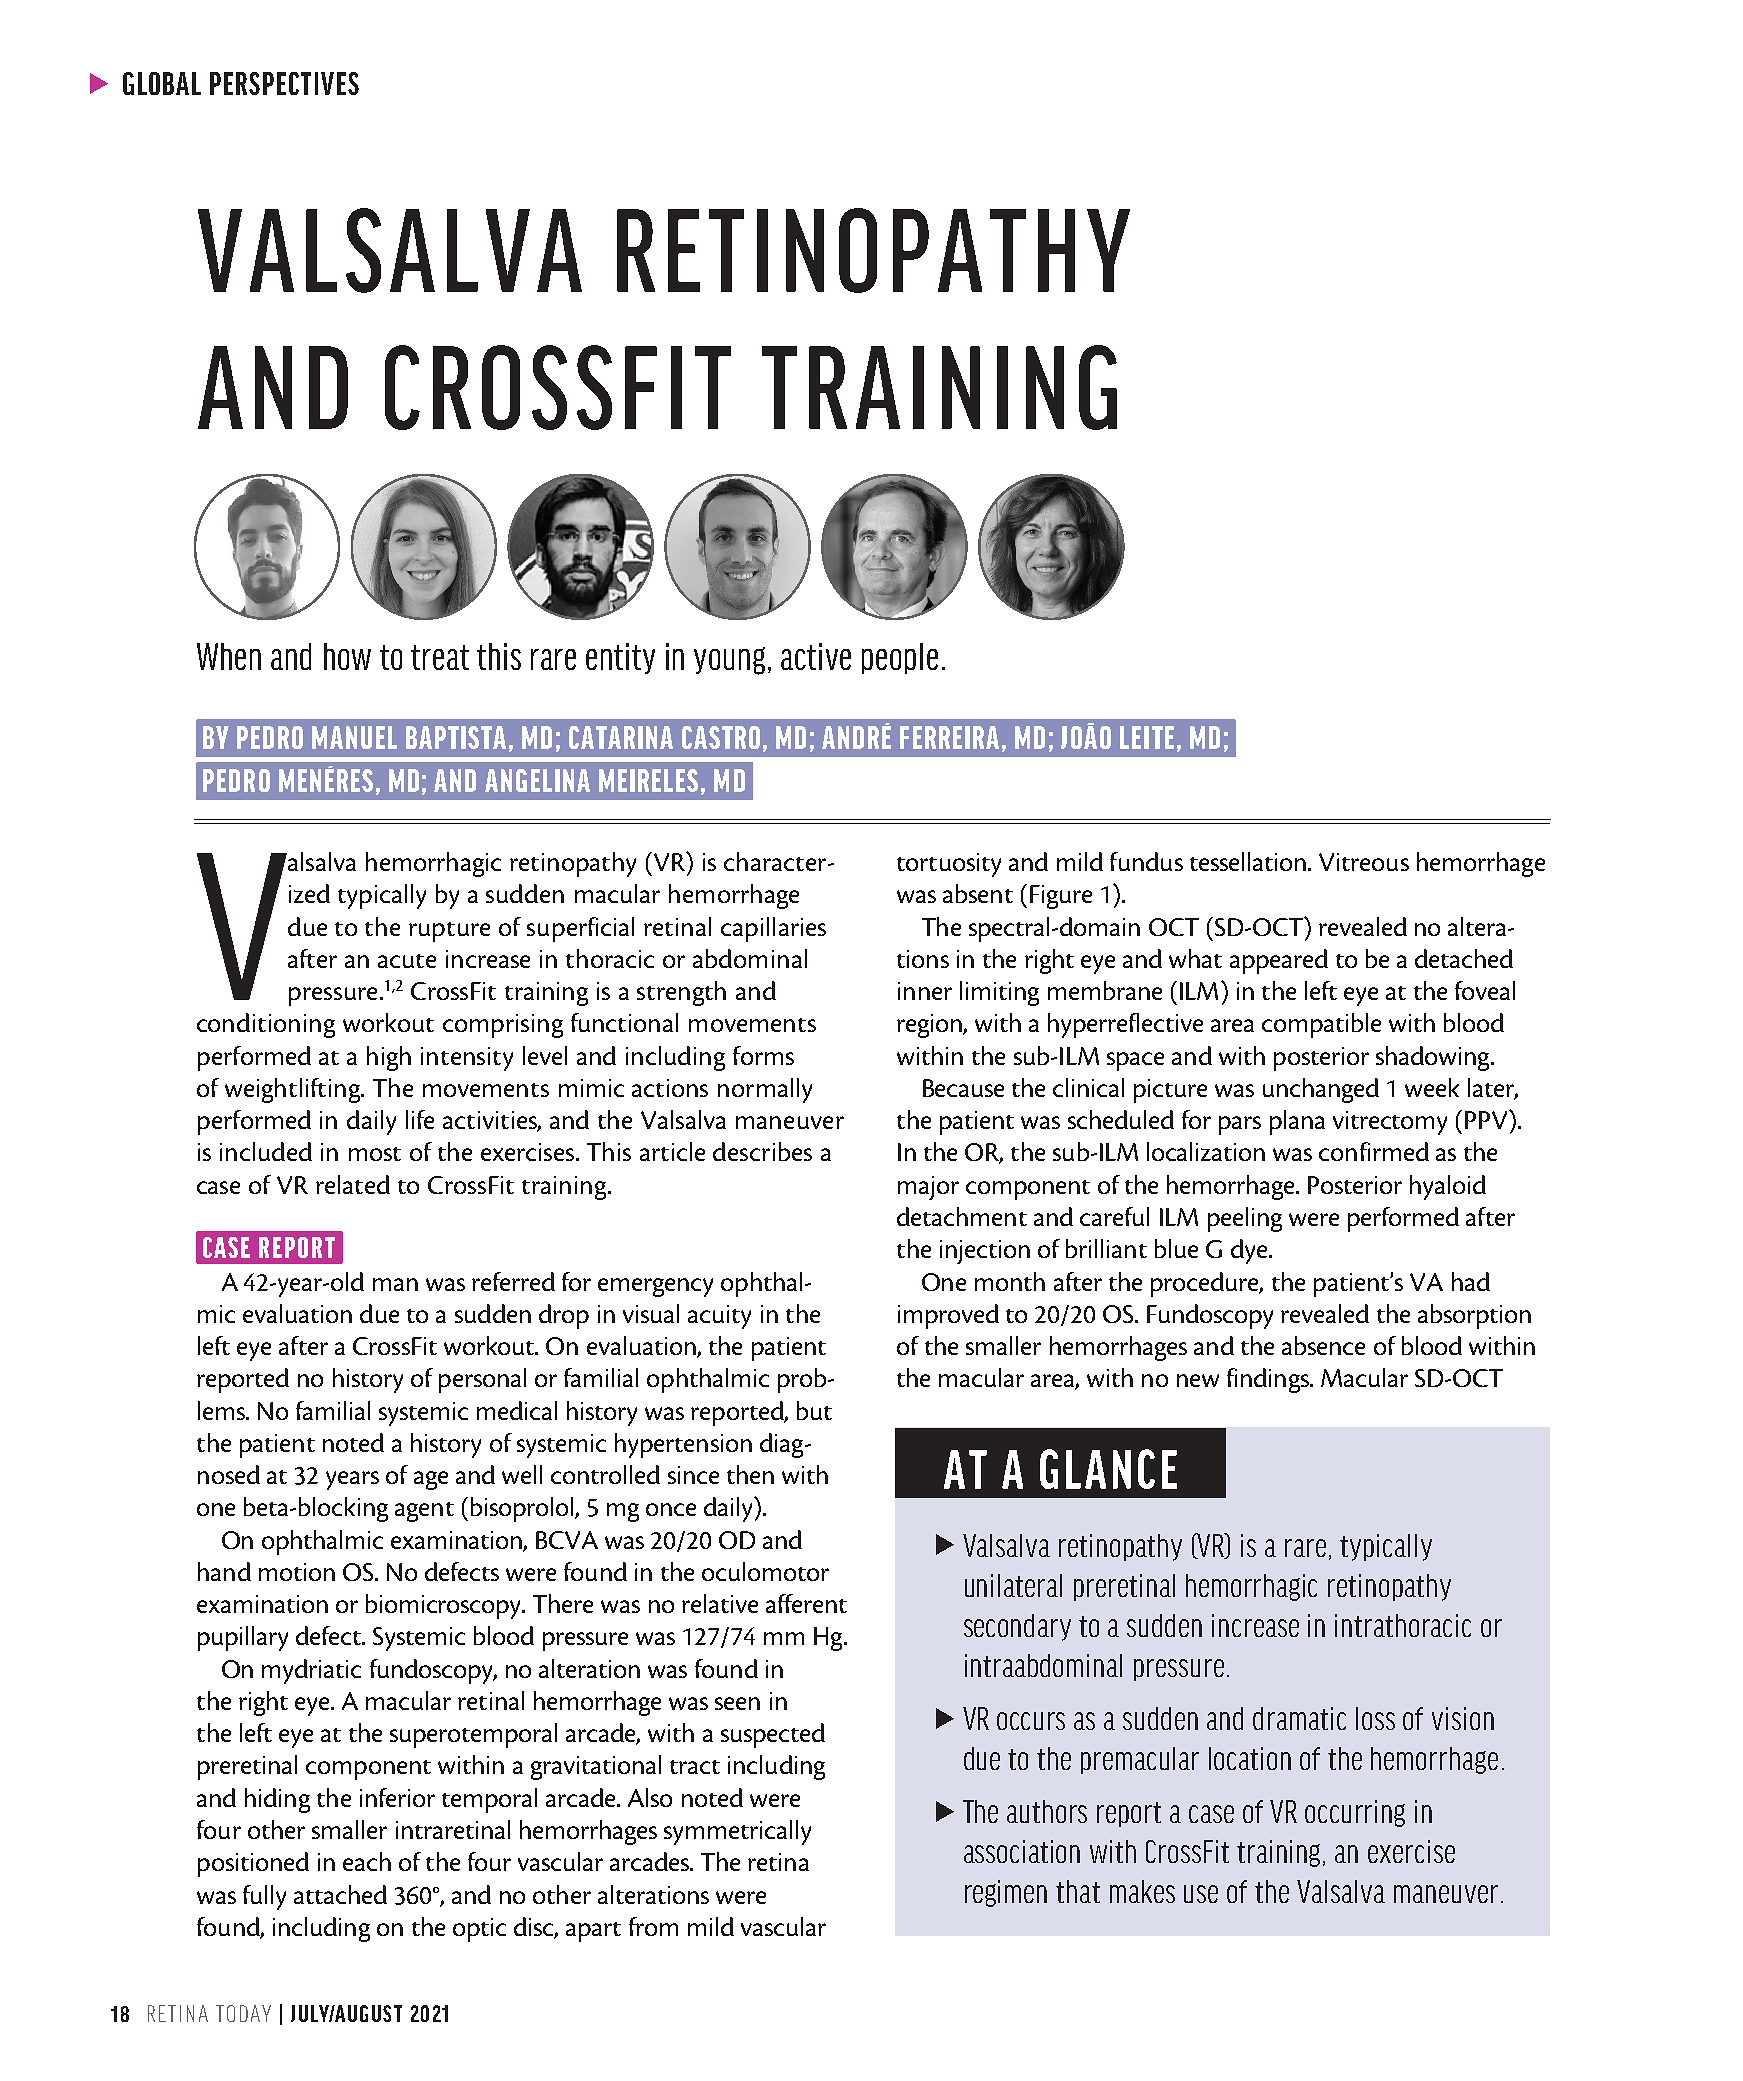 This page has width=1743, height=2081. What do you see at coordinates (1321, 1025) in the page?
I see `compatible` at bounding box center [1321, 1025].
